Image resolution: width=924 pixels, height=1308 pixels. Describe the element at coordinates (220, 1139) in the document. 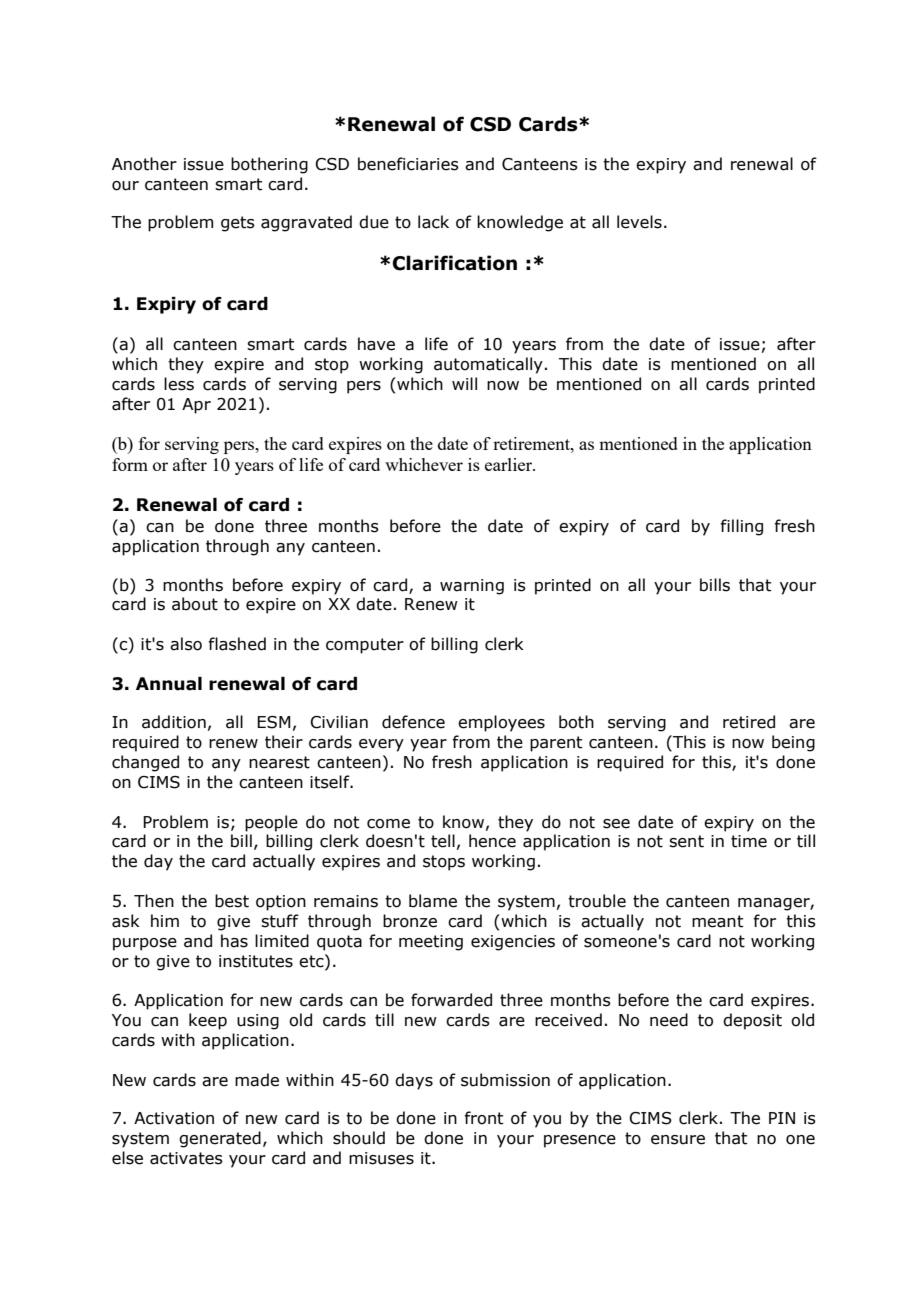

I see `generated` at that location.
